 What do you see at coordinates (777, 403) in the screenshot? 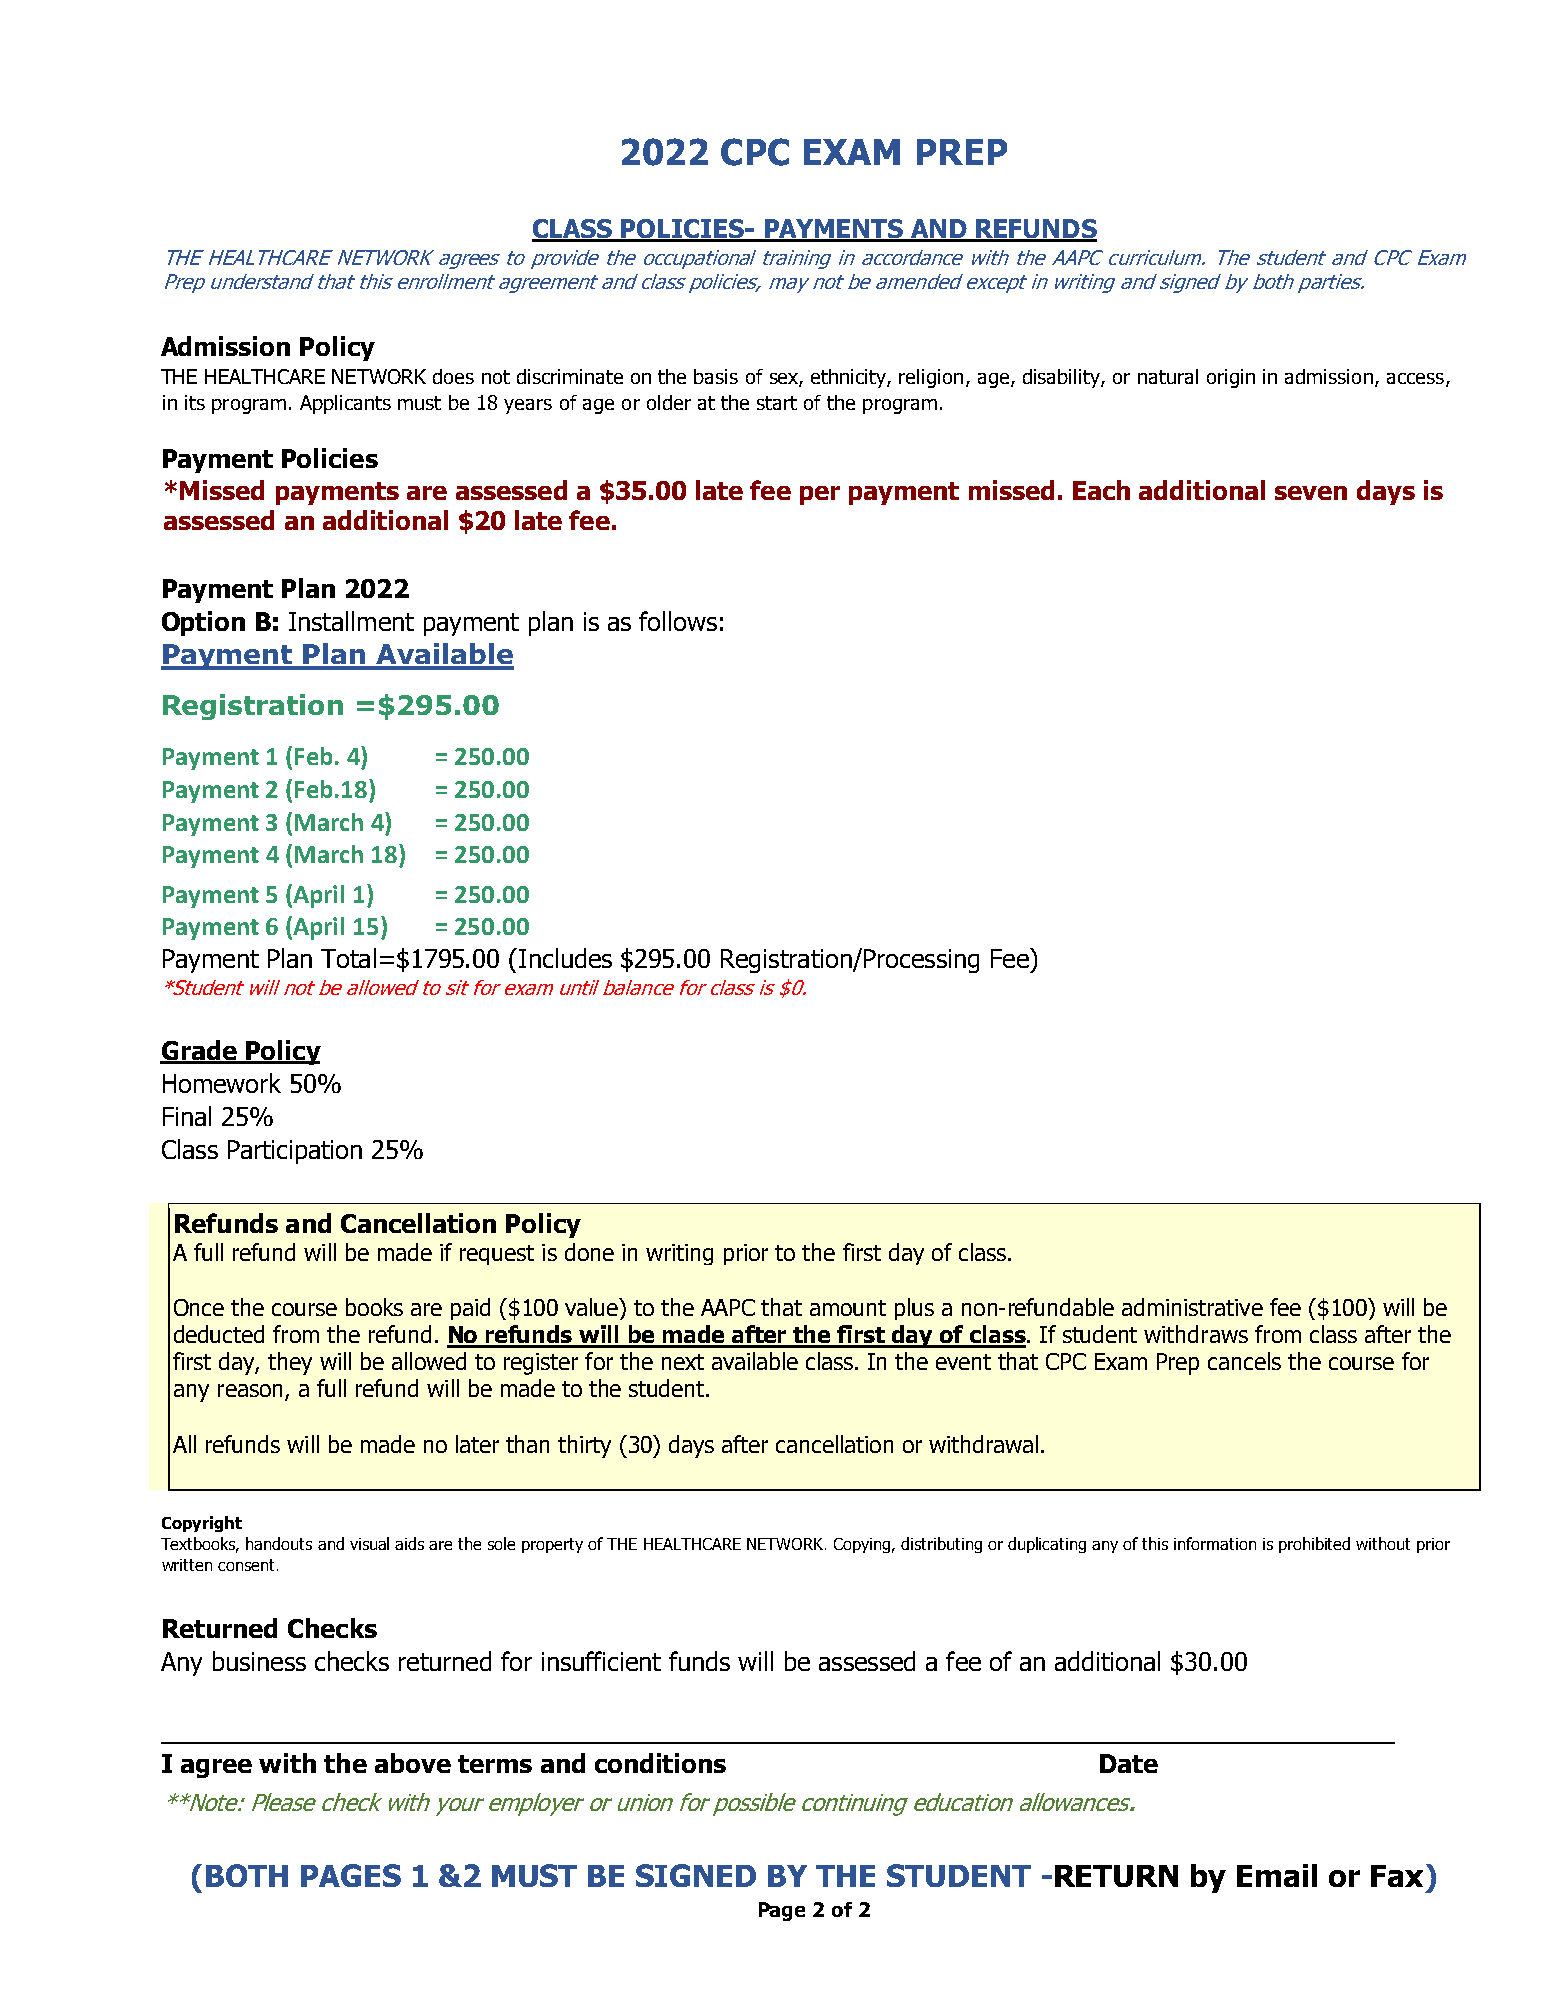
I see `start` at bounding box center [777, 403].
